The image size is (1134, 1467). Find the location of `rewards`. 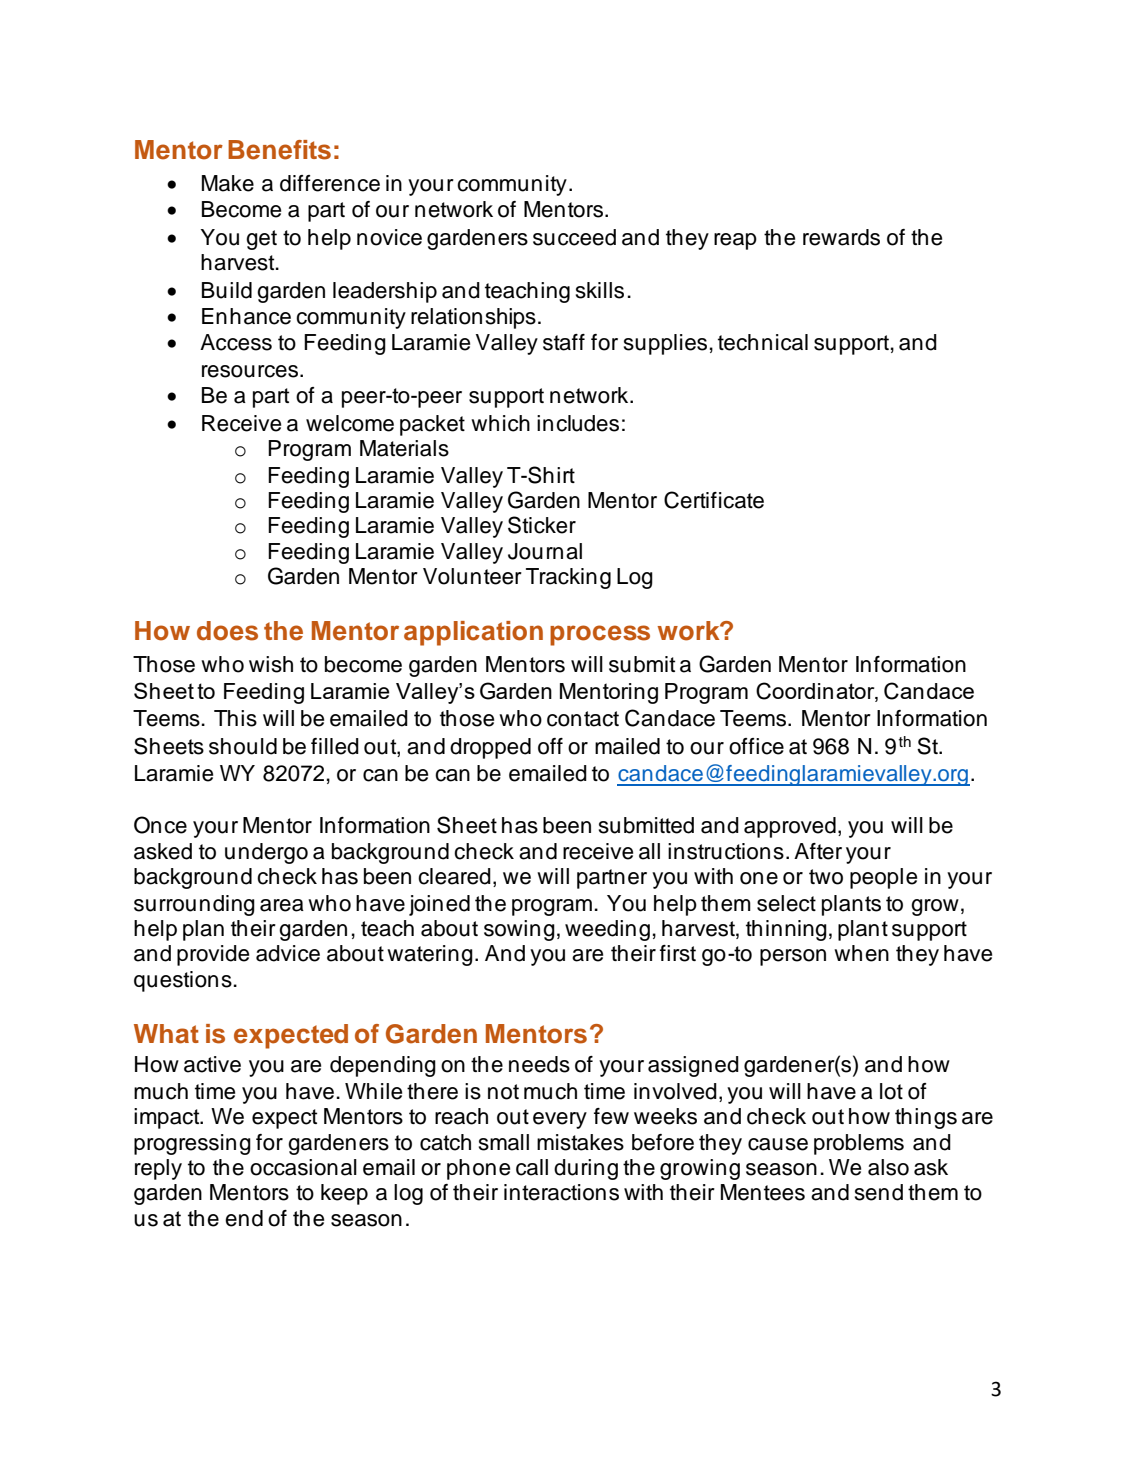

rewards is located at coordinates (841, 237).
